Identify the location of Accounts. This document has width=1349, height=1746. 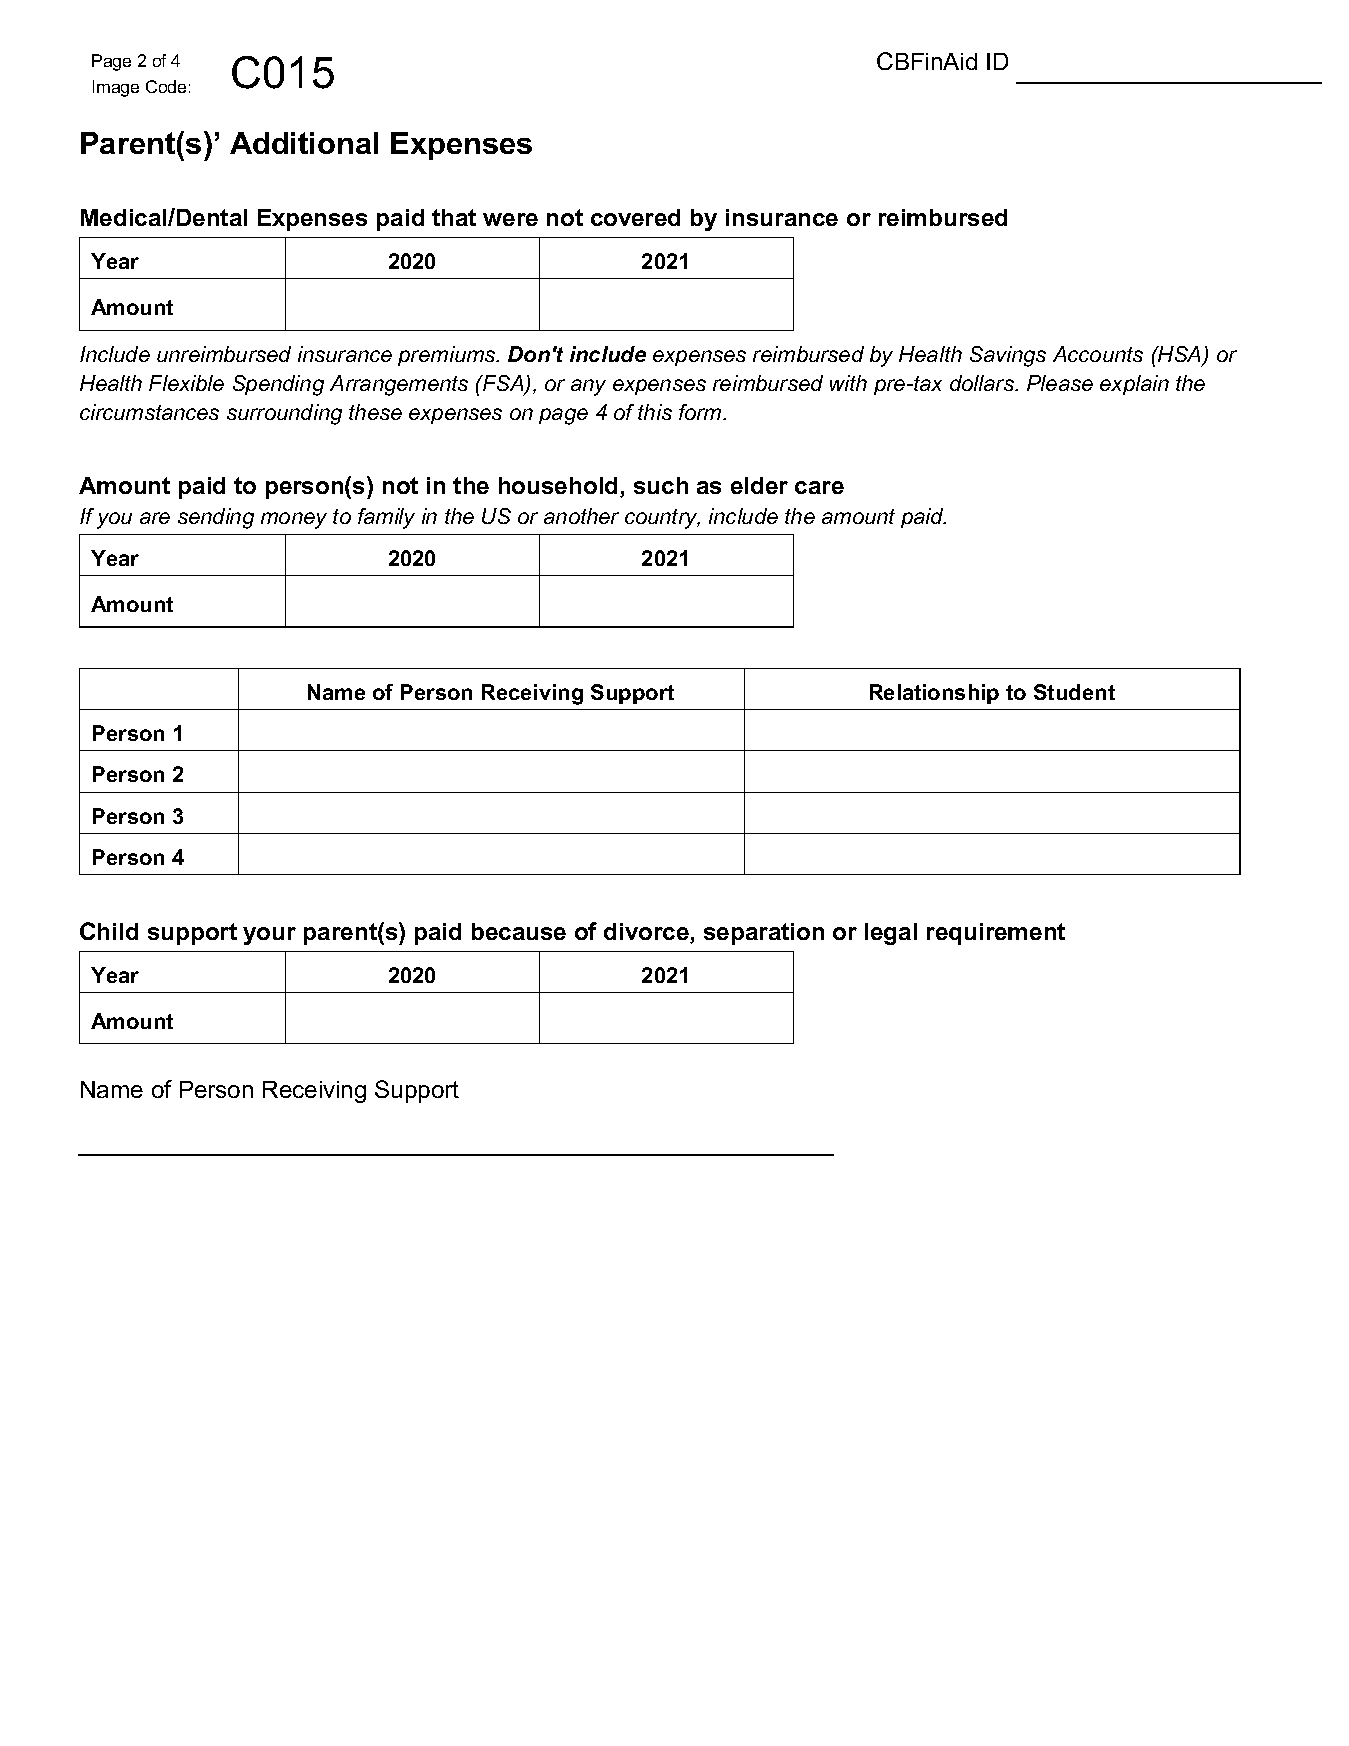
(1098, 354).
